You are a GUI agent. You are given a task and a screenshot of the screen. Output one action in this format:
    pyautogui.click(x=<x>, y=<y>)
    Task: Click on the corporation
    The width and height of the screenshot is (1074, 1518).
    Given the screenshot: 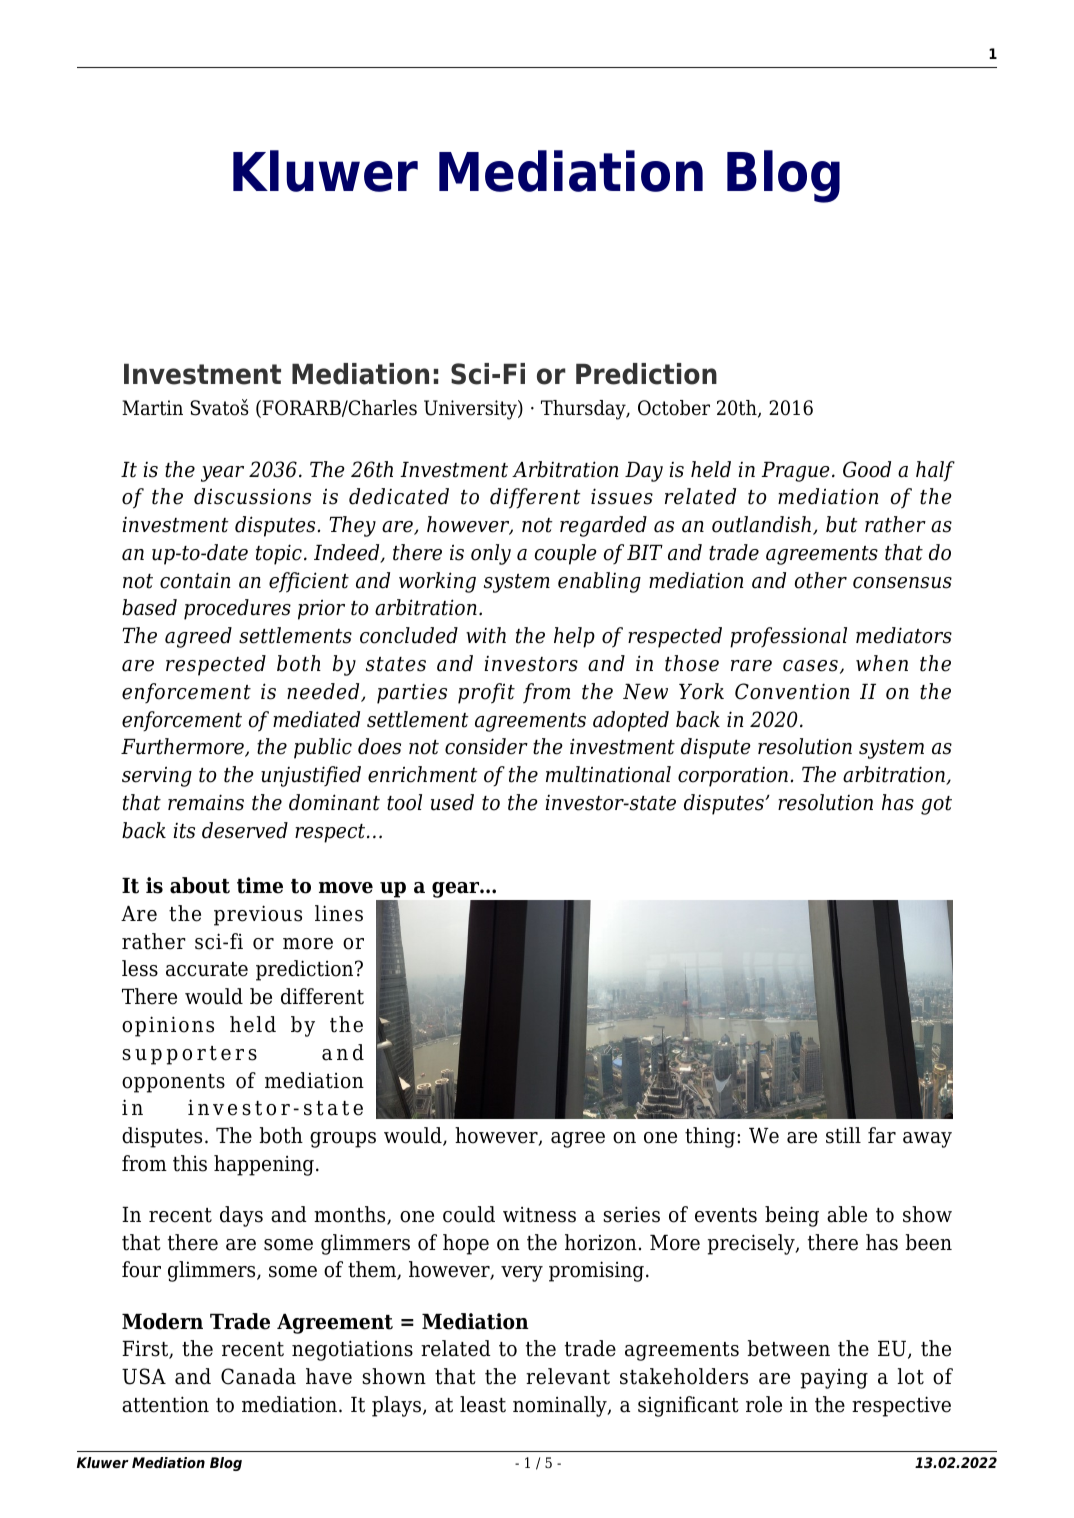 What is the action you would take?
    pyautogui.click(x=733, y=777)
